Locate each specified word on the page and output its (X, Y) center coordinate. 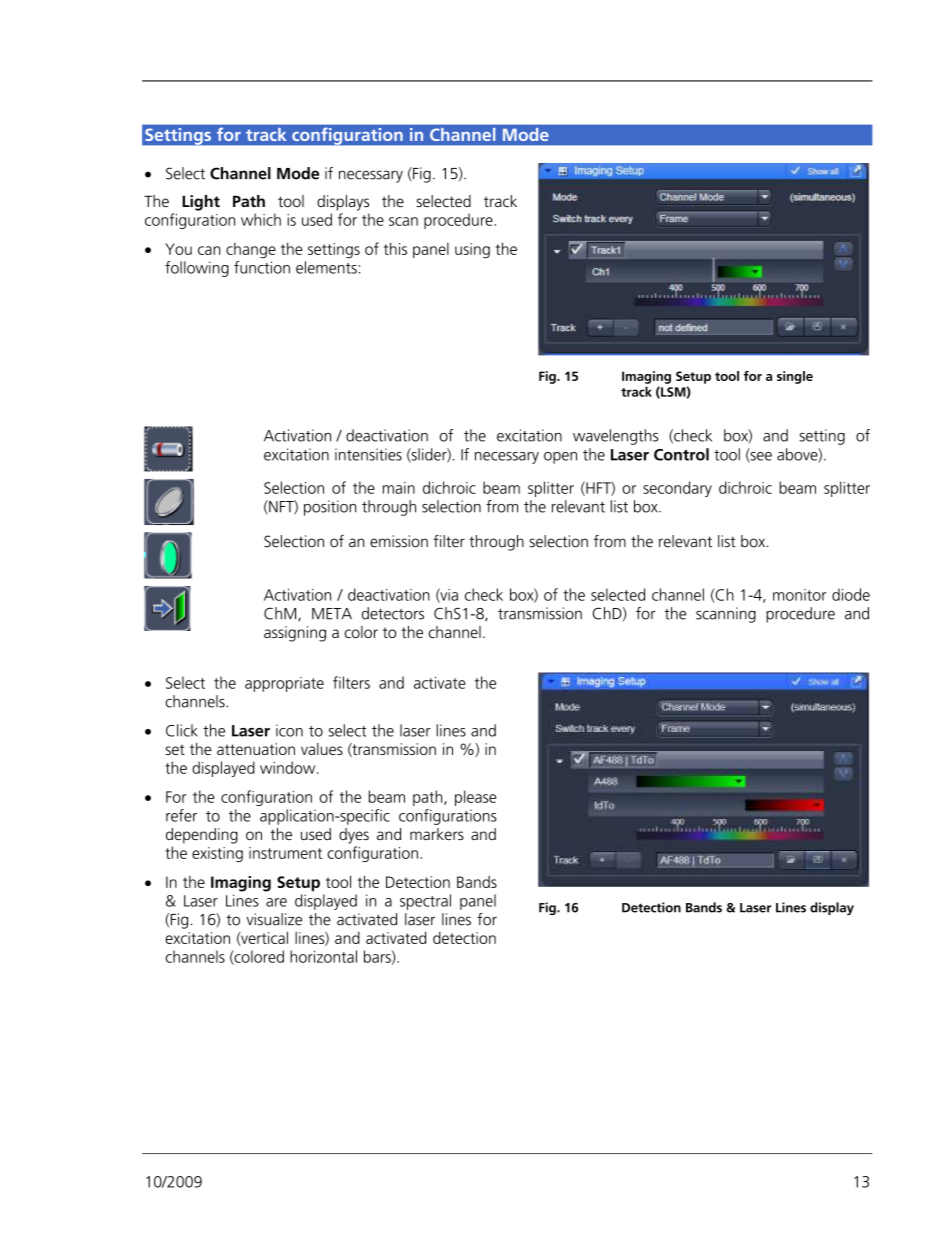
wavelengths (615, 437)
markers (437, 834)
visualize (274, 919)
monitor (799, 595)
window (289, 767)
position (330, 508)
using (472, 251)
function (262, 267)
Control (681, 454)
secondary (677, 489)
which (261, 219)
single (795, 377)
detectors (393, 613)
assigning (295, 634)
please (475, 798)
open (560, 458)
